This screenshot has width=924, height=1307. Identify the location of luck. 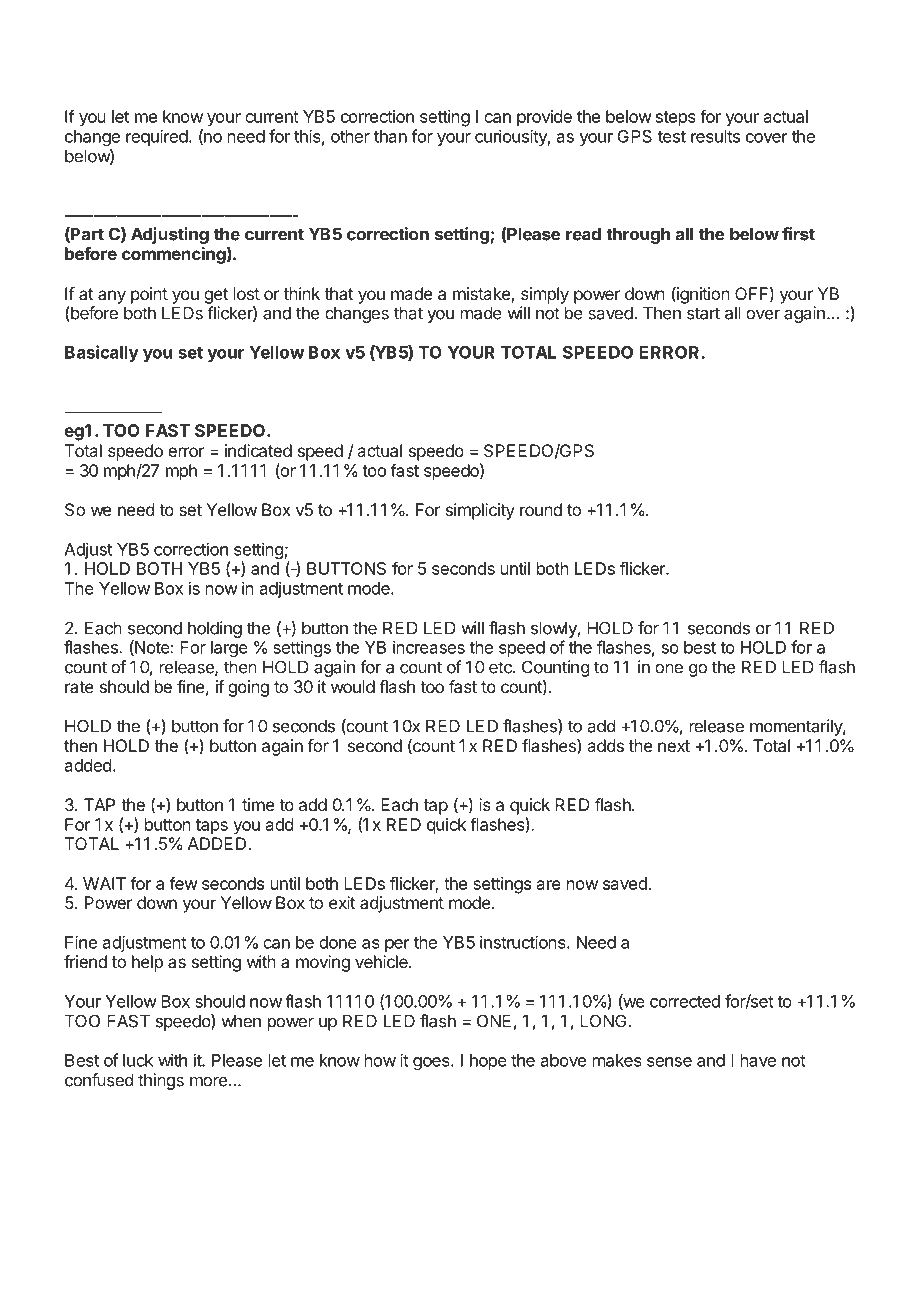
(138, 1060).
